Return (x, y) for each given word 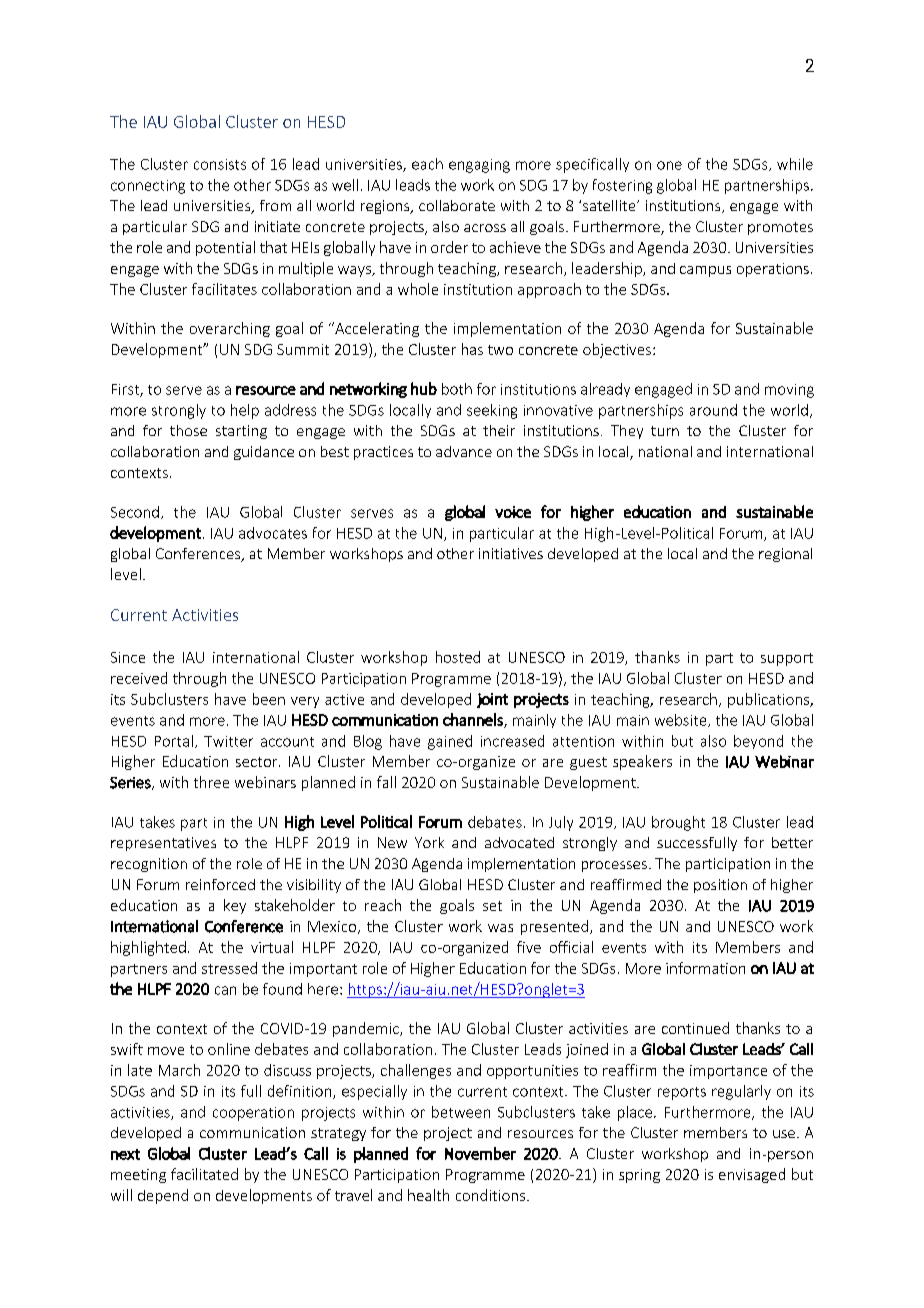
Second (135, 512)
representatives (163, 844)
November (480, 1153)
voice (513, 512)
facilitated (204, 1174)
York (429, 842)
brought (678, 823)
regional (785, 555)
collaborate (457, 205)
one (669, 165)
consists (220, 164)
